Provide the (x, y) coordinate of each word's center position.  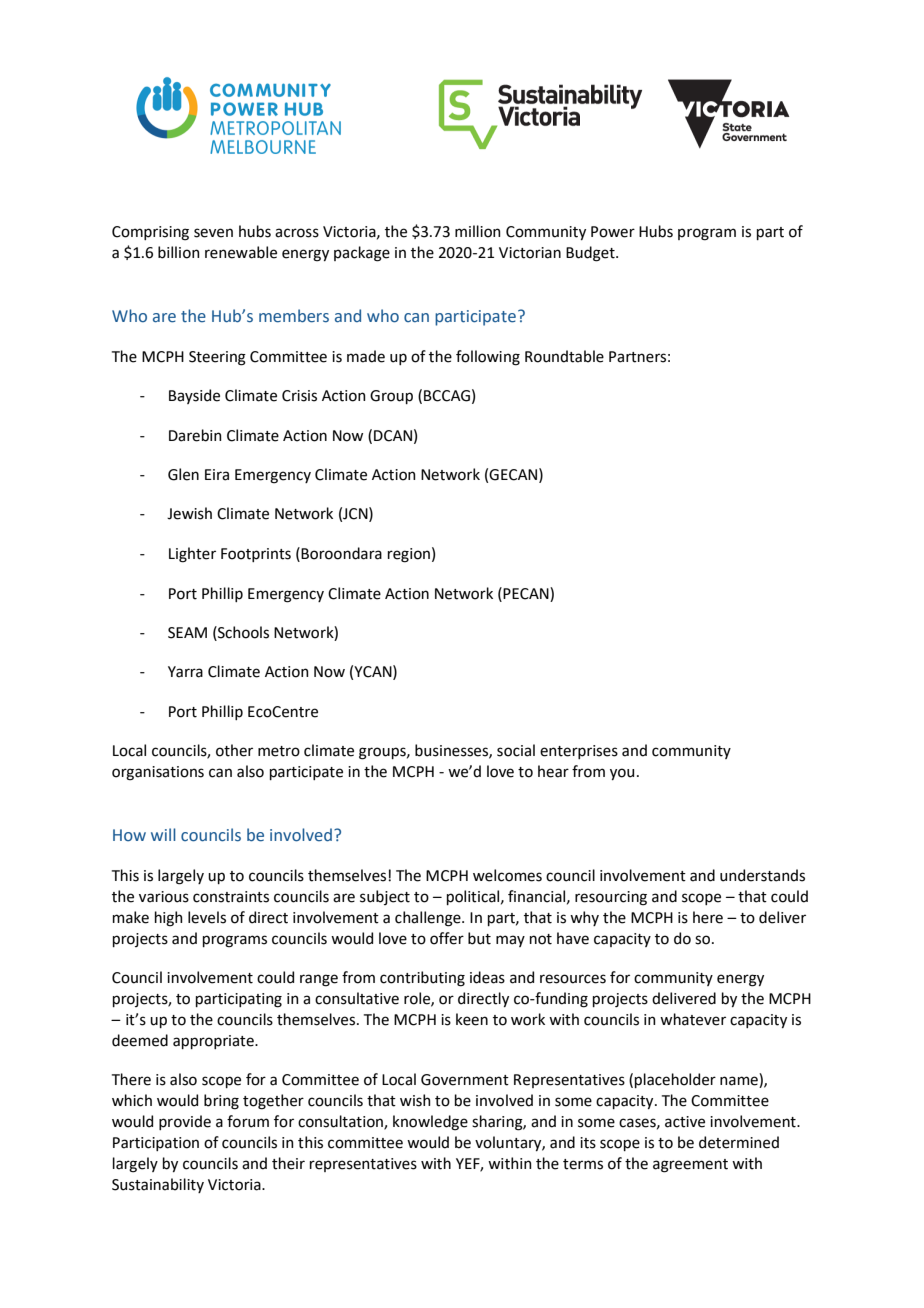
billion (179, 252)
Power (613, 232)
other (234, 750)
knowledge (430, 1123)
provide (185, 1122)
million (478, 231)
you (622, 774)
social (516, 750)
